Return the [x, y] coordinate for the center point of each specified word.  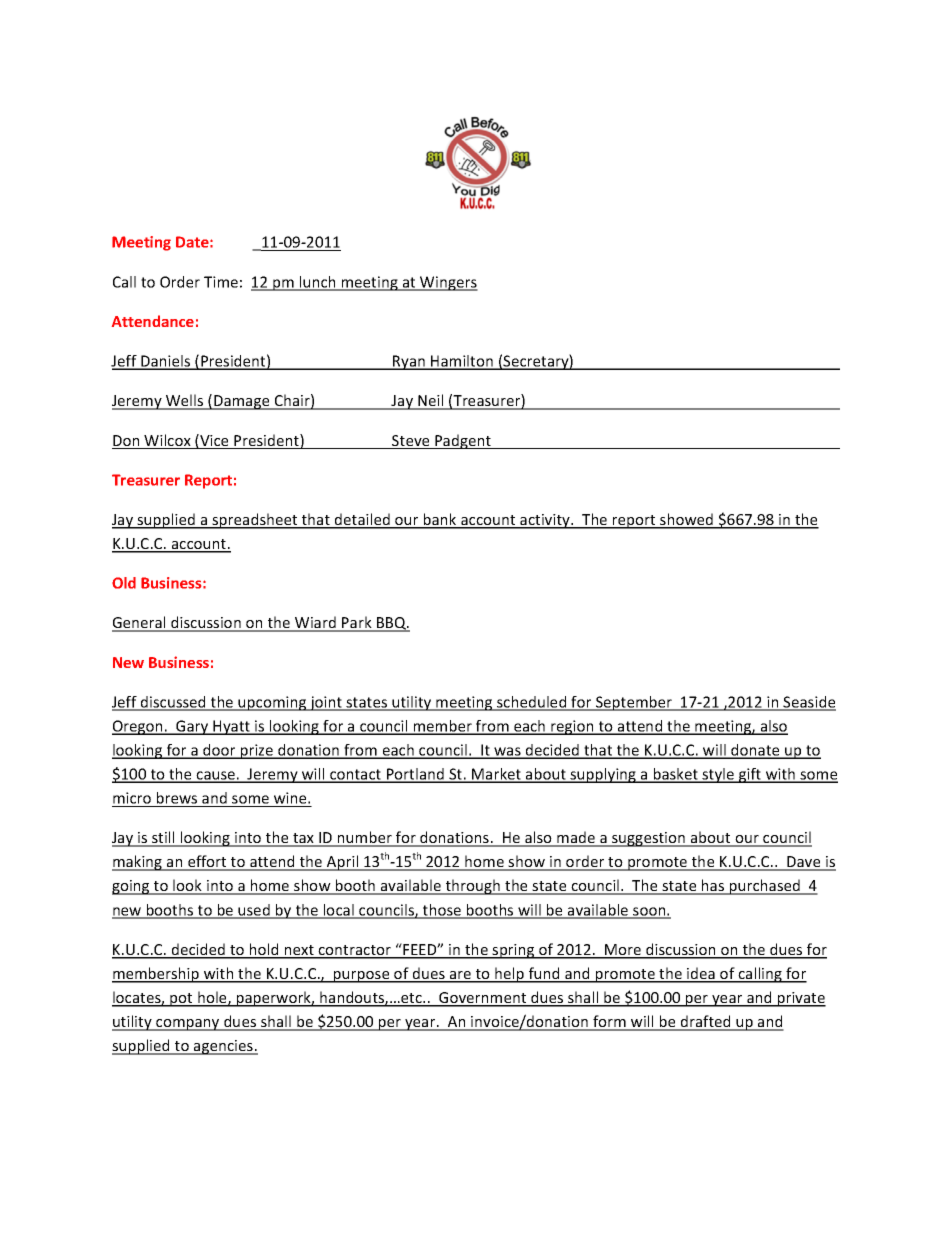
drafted [705, 1022]
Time [221, 282]
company [188, 1025]
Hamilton [462, 362]
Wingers [448, 283]
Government [483, 999]
